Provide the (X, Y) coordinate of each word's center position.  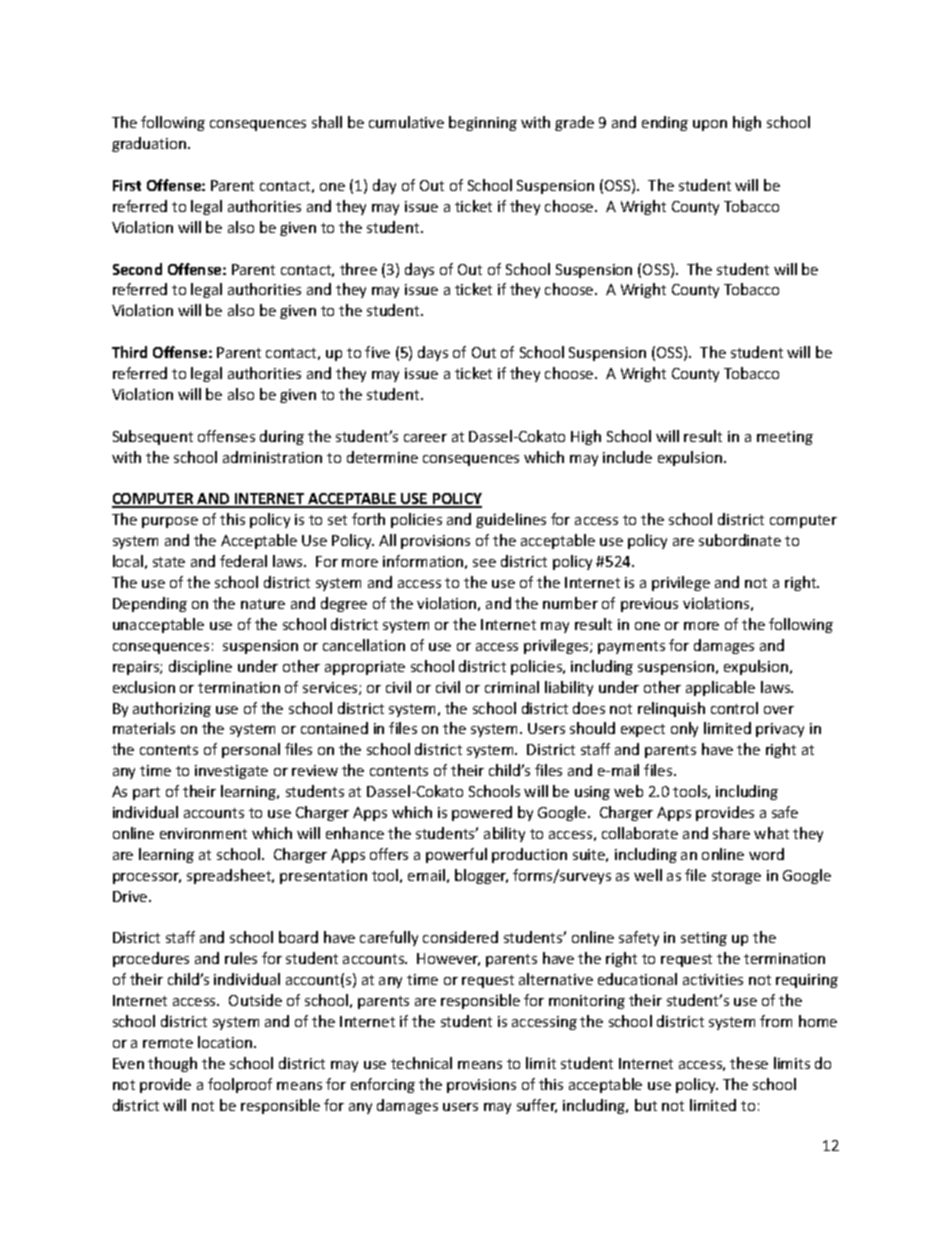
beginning (483, 123)
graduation (150, 144)
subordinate (740, 540)
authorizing (172, 709)
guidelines (511, 520)
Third (129, 352)
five (377, 352)
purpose (170, 522)
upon (710, 125)
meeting (785, 438)
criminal (512, 687)
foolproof (240, 1085)
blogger (481, 876)
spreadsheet (230, 876)
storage (736, 877)
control (734, 708)
